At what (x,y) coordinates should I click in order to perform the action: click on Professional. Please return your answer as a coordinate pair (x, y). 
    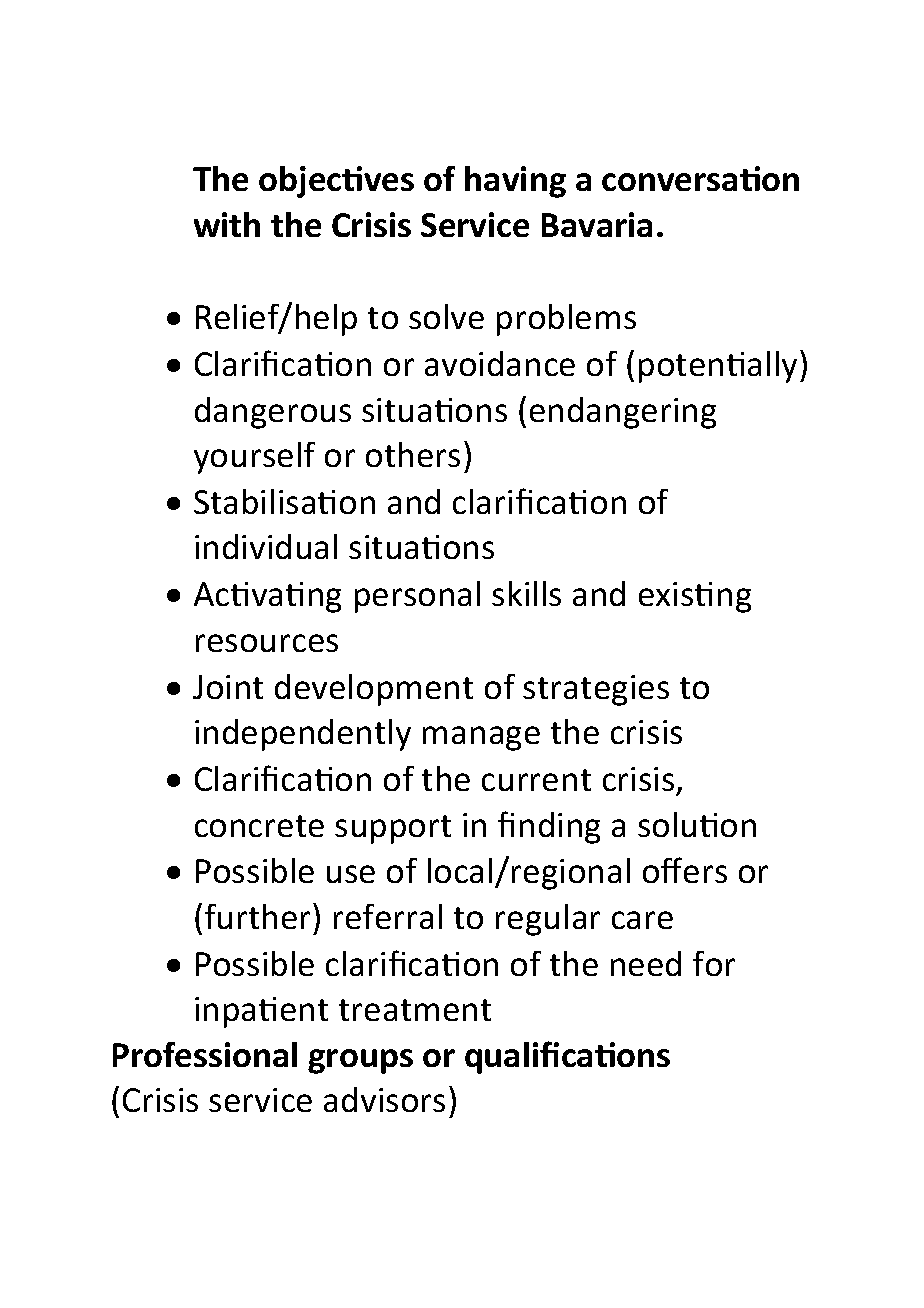
    Looking at the image, I should click on (205, 1054).
